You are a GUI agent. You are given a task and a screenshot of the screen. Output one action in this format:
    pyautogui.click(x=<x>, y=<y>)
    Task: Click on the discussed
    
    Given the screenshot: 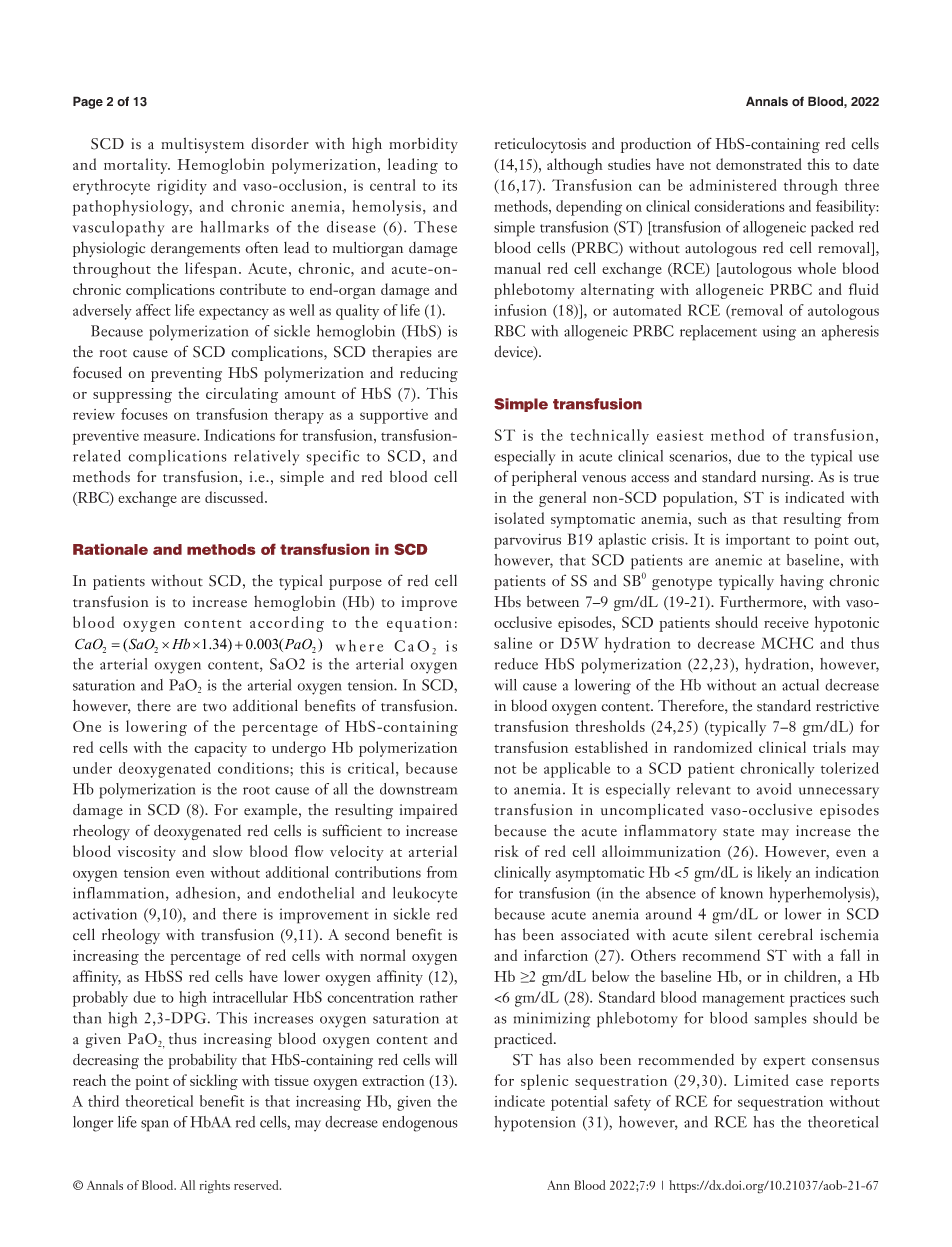 What is the action you would take?
    pyautogui.click(x=235, y=497)
